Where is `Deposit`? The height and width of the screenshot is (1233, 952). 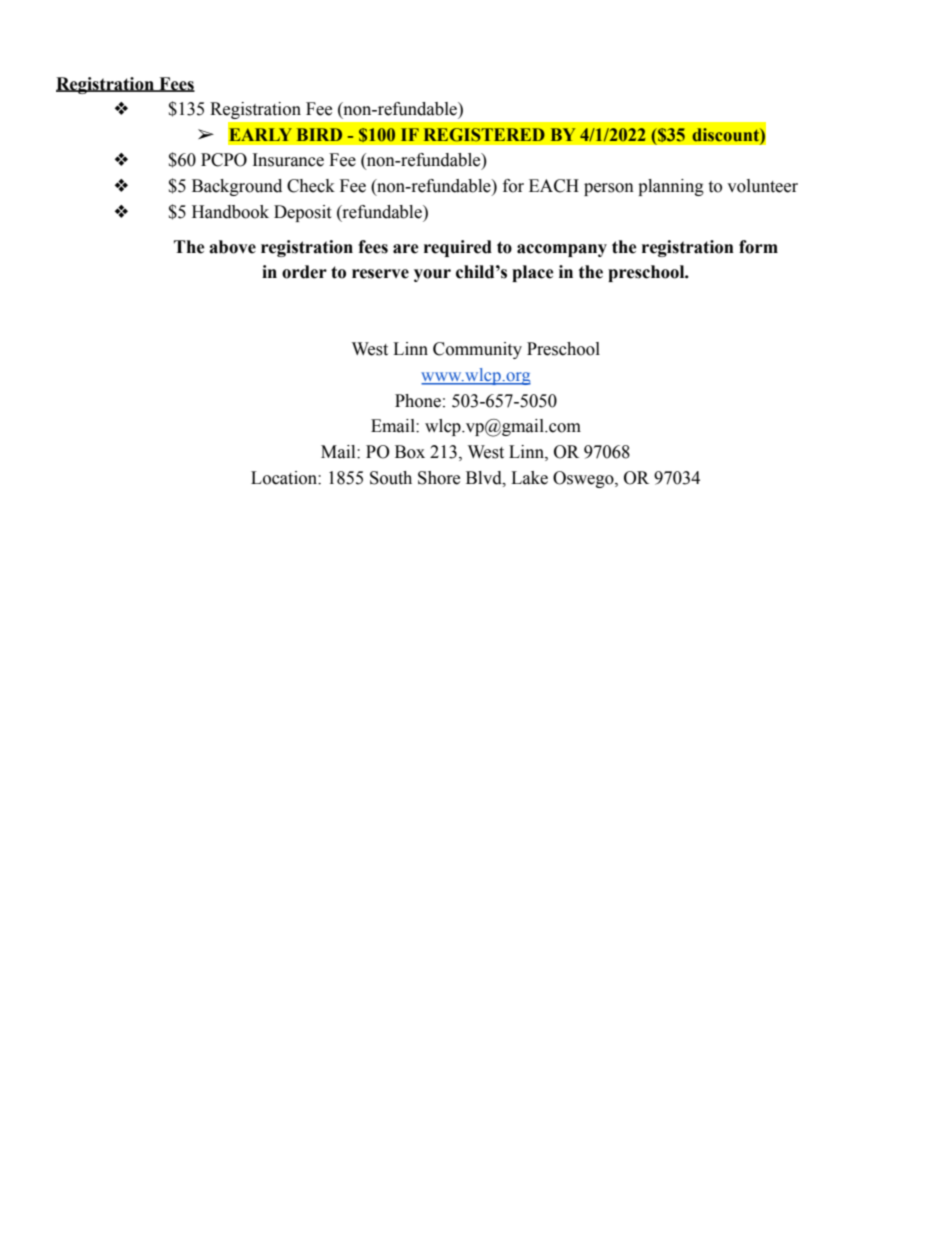 Deposit is located at coordinates (302, 213).
